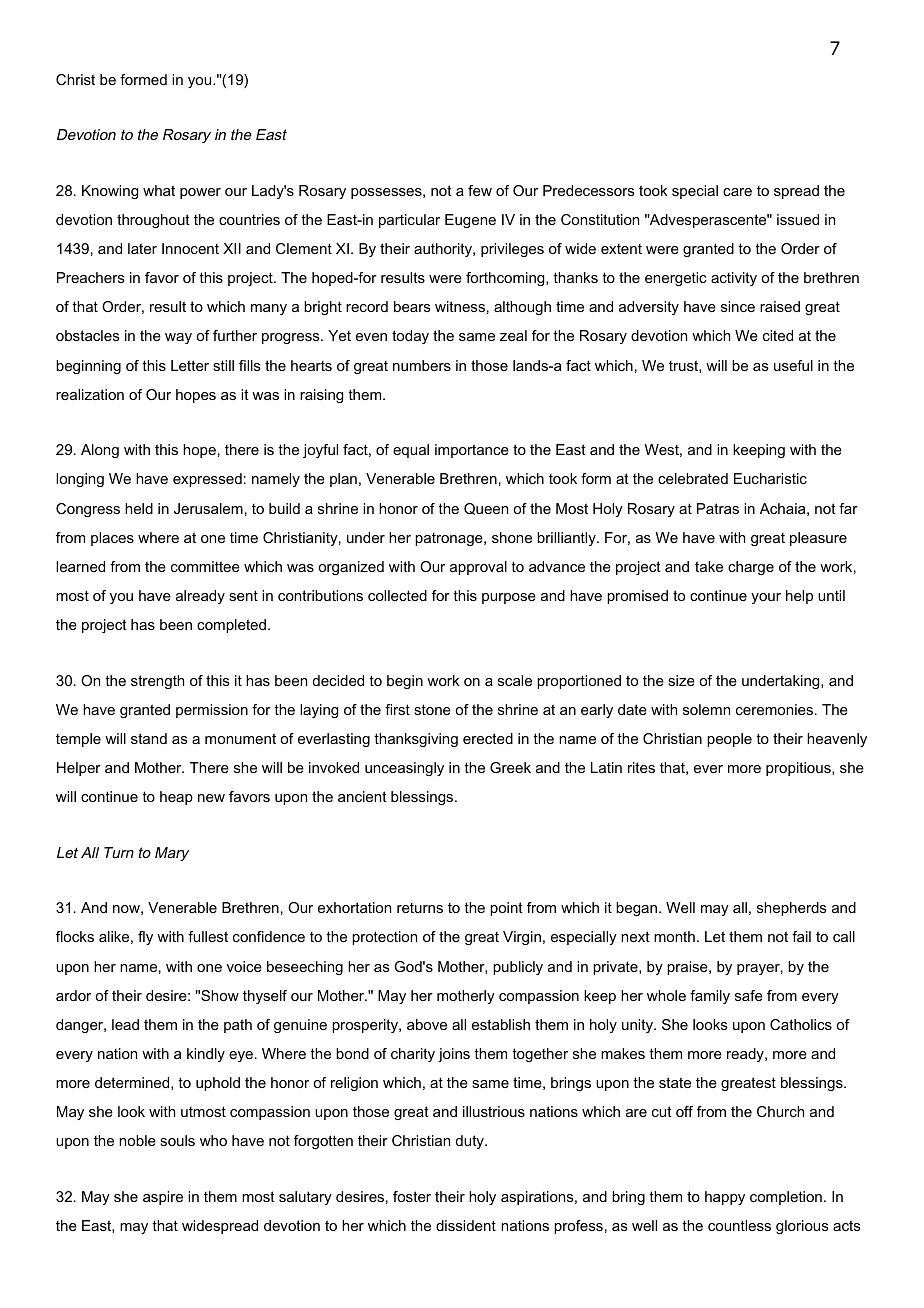 Image resolution: width=924 pixels, height=1308 pixels. What do you see at coordinates (163, 1198) in the document?
I see `aspire` at bounding box center [163, 1198].
